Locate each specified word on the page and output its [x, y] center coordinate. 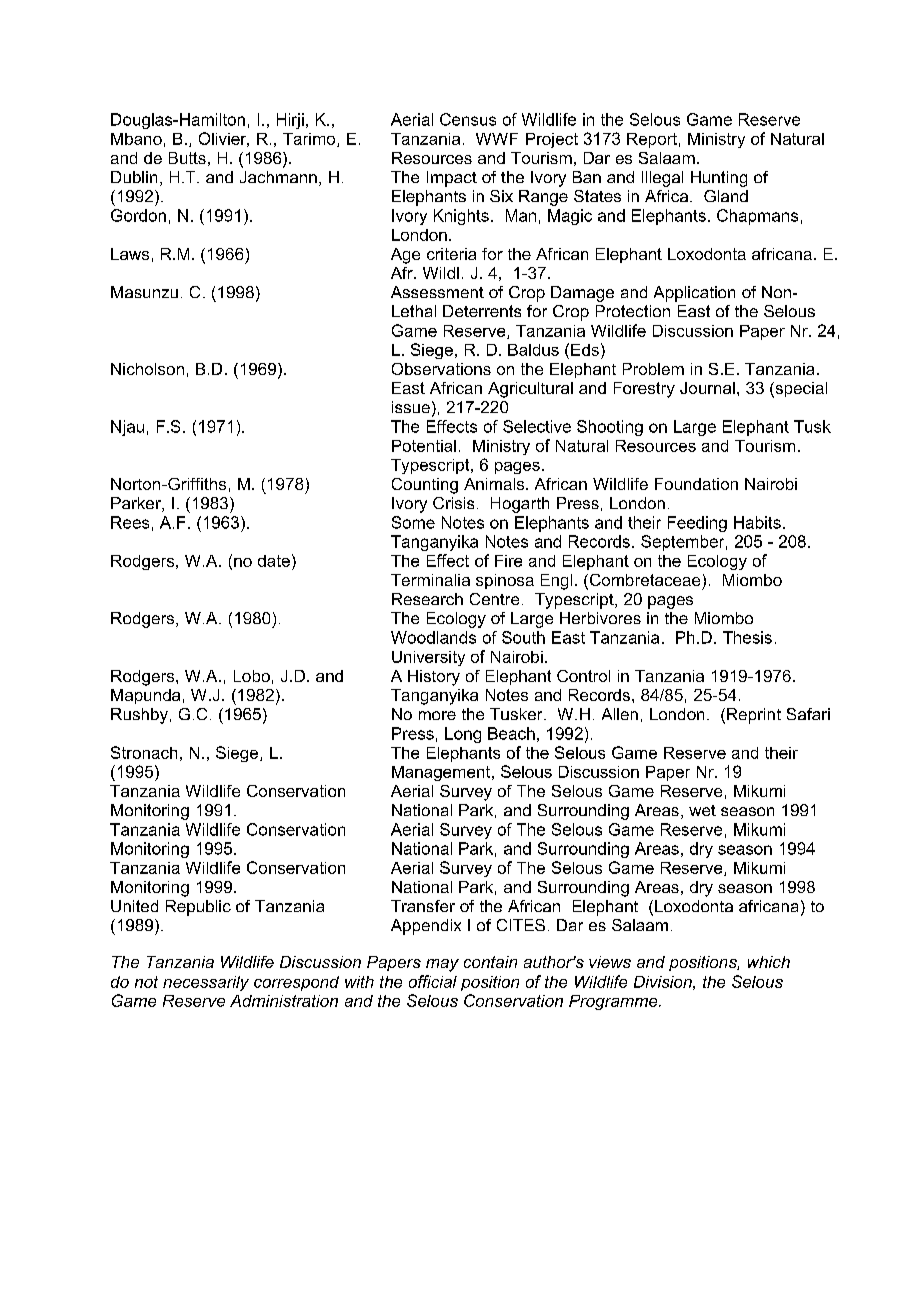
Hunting [719, 179]
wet [702, 810]
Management [442, 773]
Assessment [437, 292]
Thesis [747, 637]
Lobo [252, 676]
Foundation [696, 484]
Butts [187, 158]
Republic [198, 908]
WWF [497, 139]
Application [694, 294]
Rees [130, 522]
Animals [495, 484]
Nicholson [147, 369]
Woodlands [433, 637]
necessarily [206, 983]
